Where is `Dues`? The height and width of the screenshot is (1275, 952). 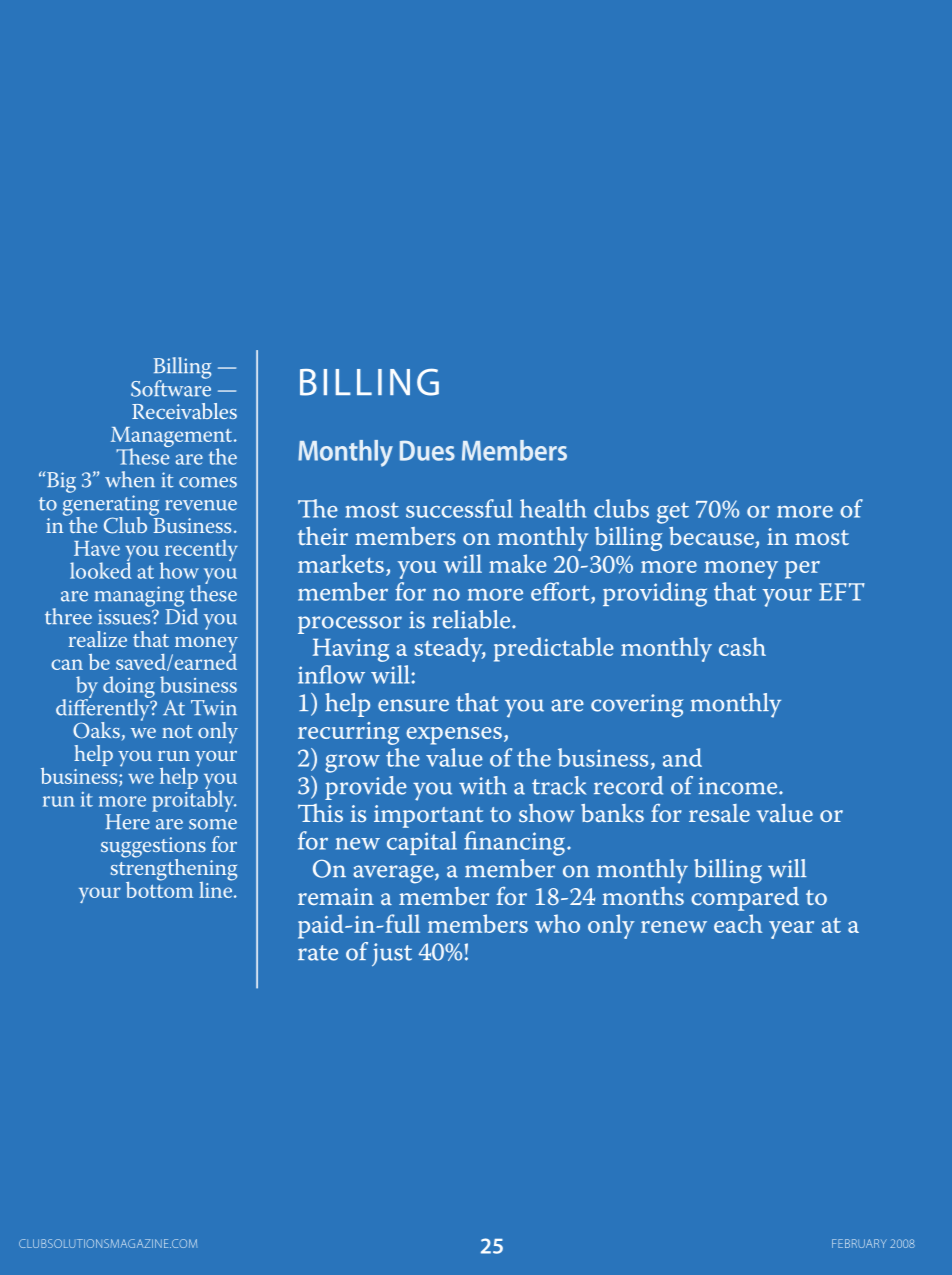
Dues is located at coordinates (427, 450).
